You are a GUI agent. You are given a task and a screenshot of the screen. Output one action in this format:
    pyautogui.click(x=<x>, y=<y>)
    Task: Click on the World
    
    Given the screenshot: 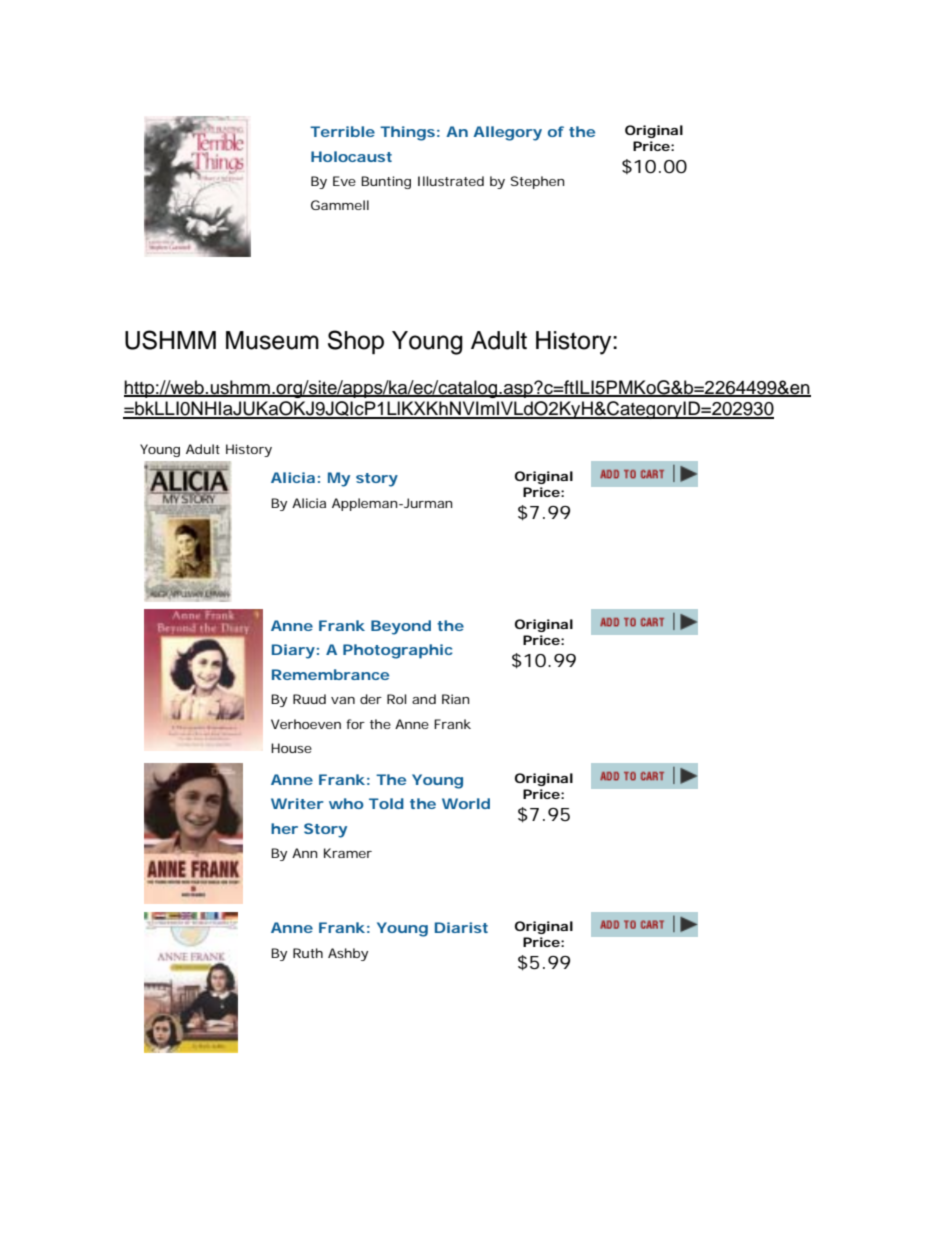 What is the action you would take?
    pyautogui.click(x=466, y=803)
